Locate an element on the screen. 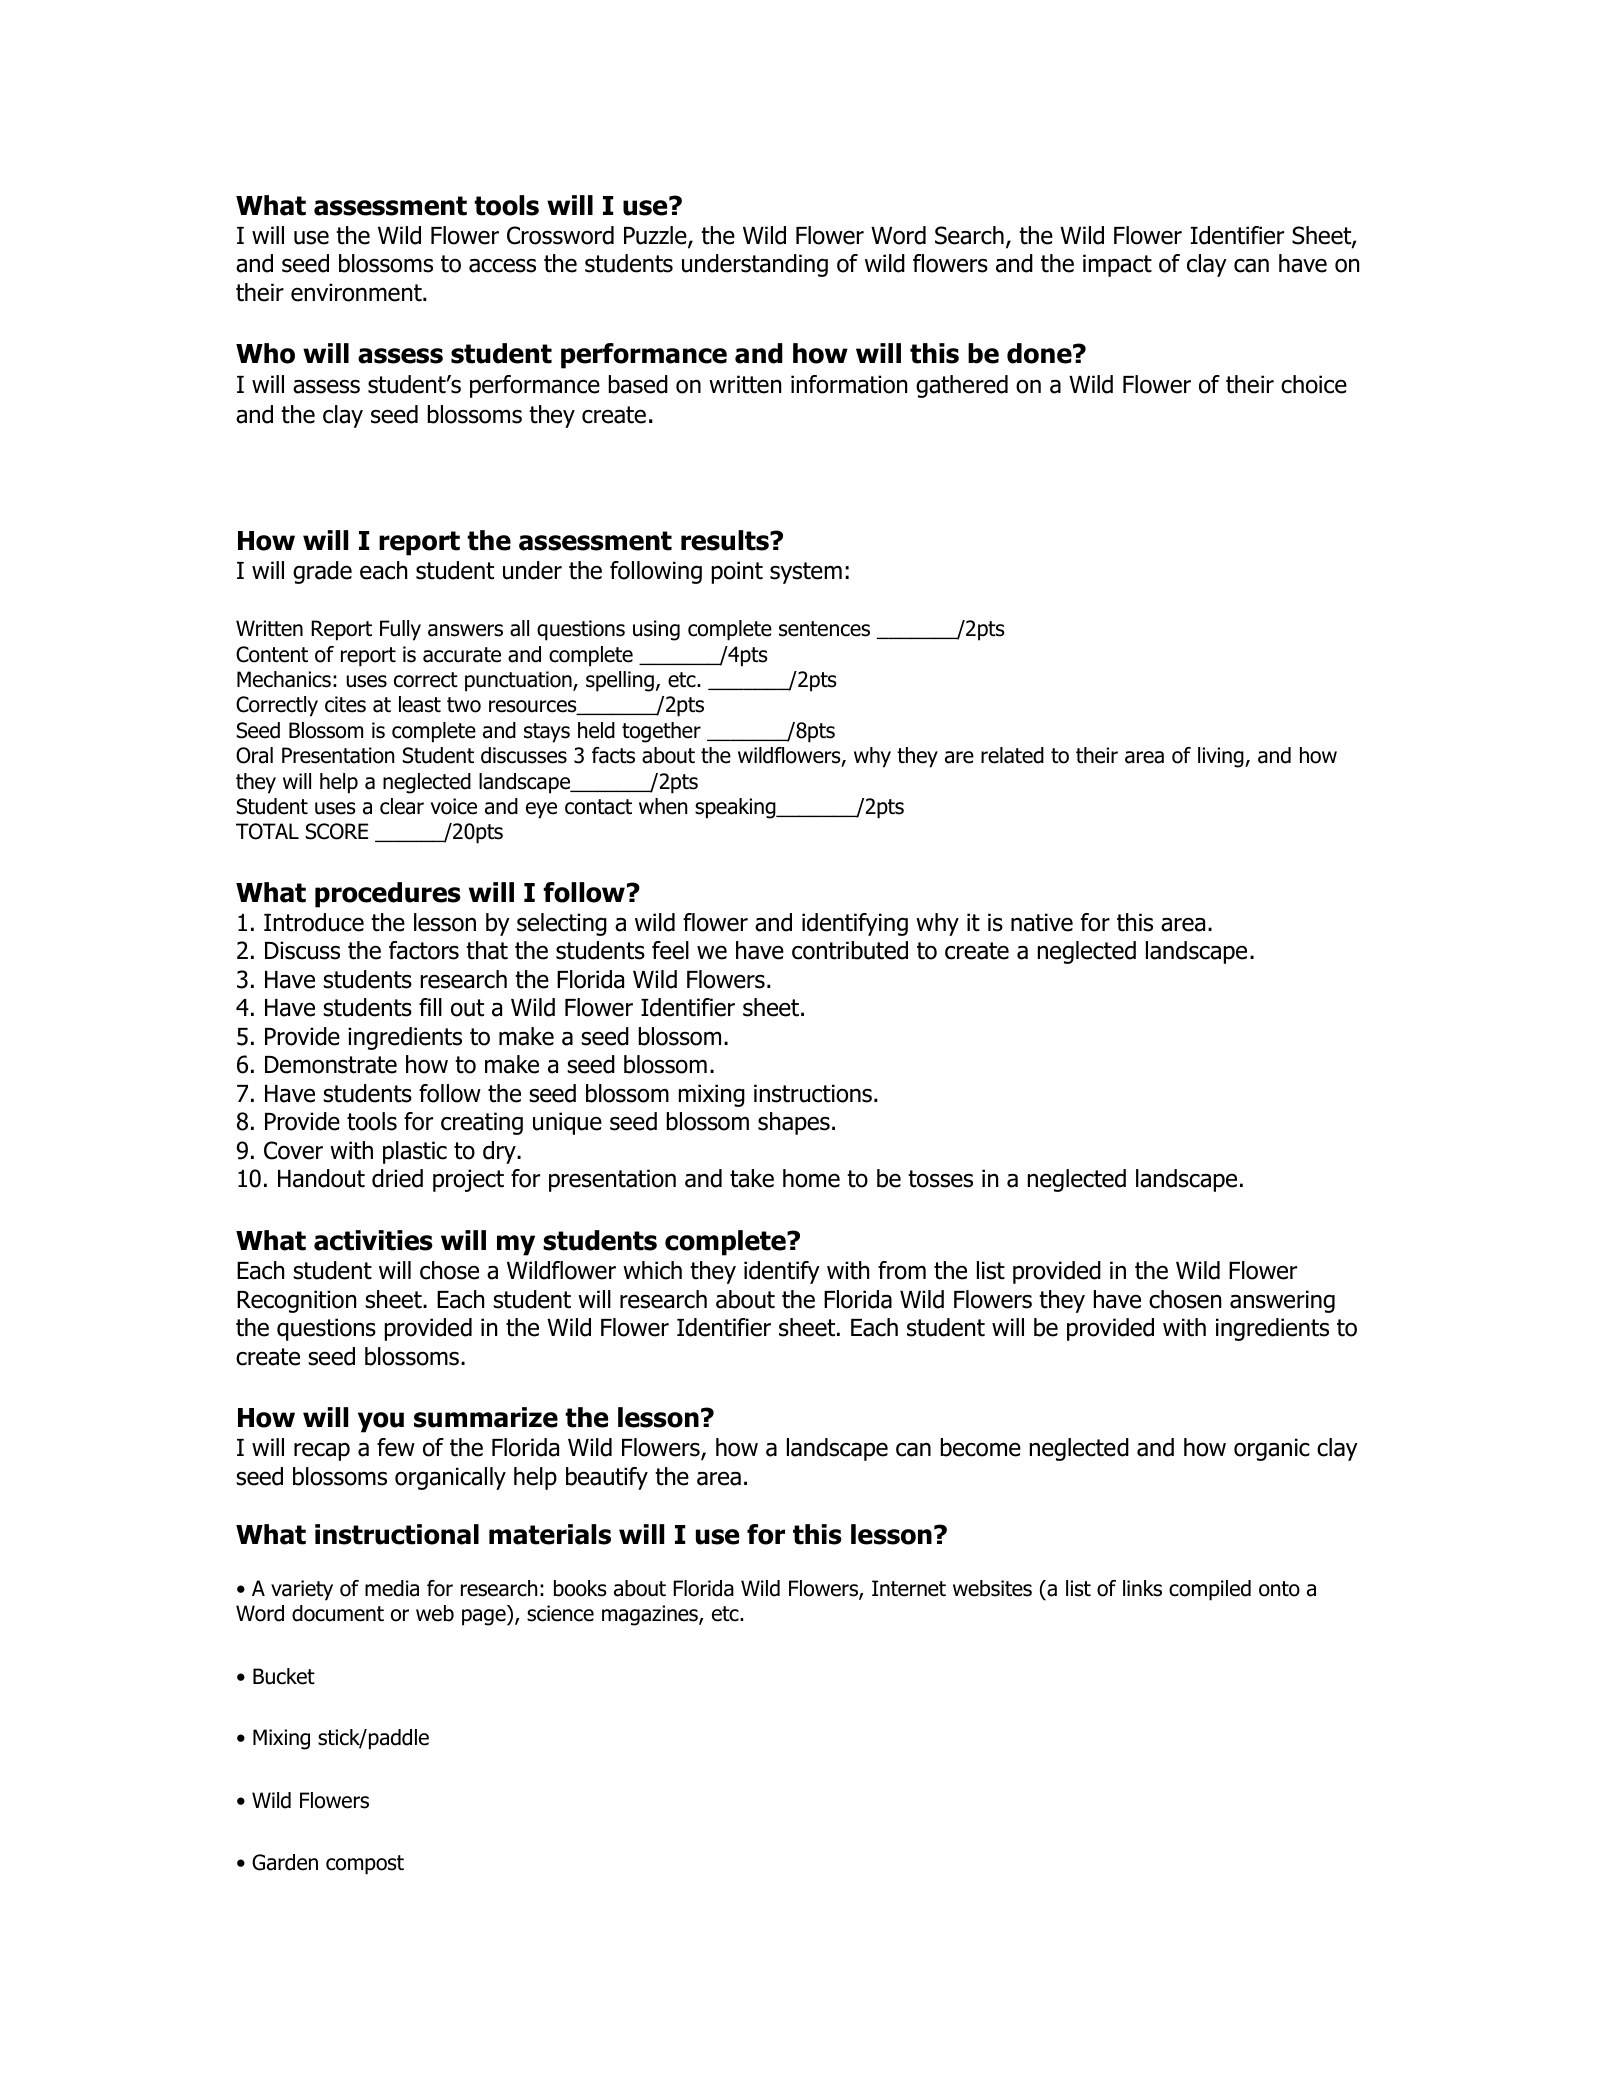 The height and width of the screenshot is (2077, 1605). Demonstrate is located at coordinates (331, 1065).
